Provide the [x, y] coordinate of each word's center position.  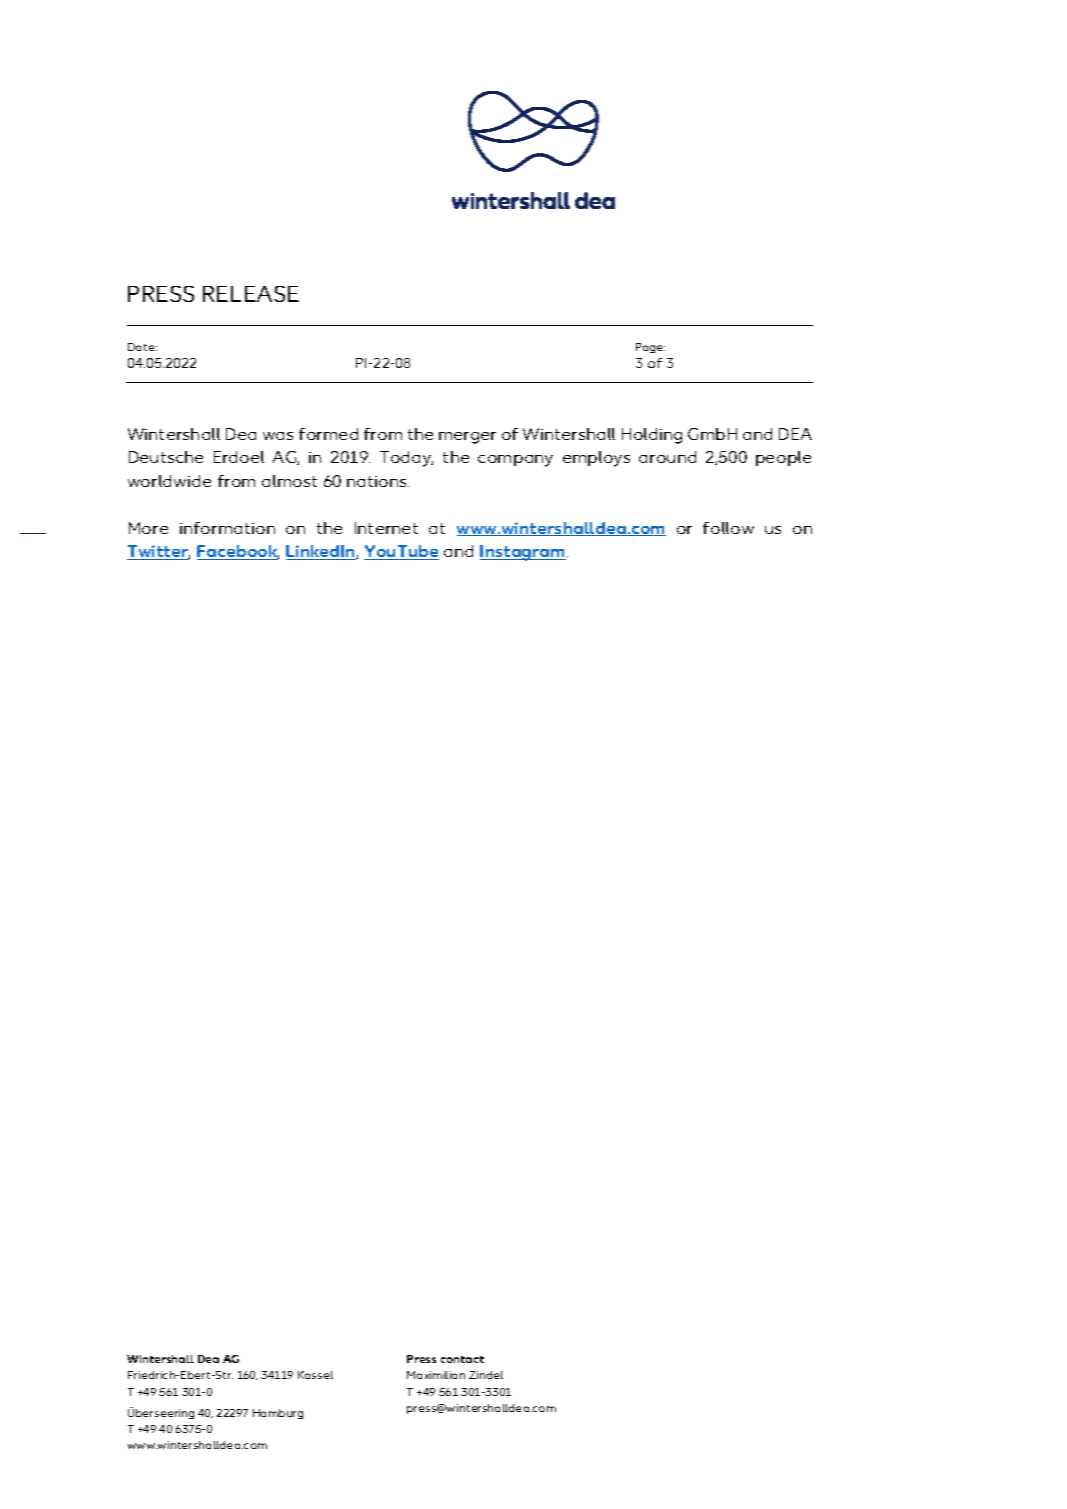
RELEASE [251, 294]
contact [462, 1359]
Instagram [524, 553]
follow [728, 528]
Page [650, 348]
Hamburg [278, 1414]
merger [467, 438]
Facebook [238, 552]
